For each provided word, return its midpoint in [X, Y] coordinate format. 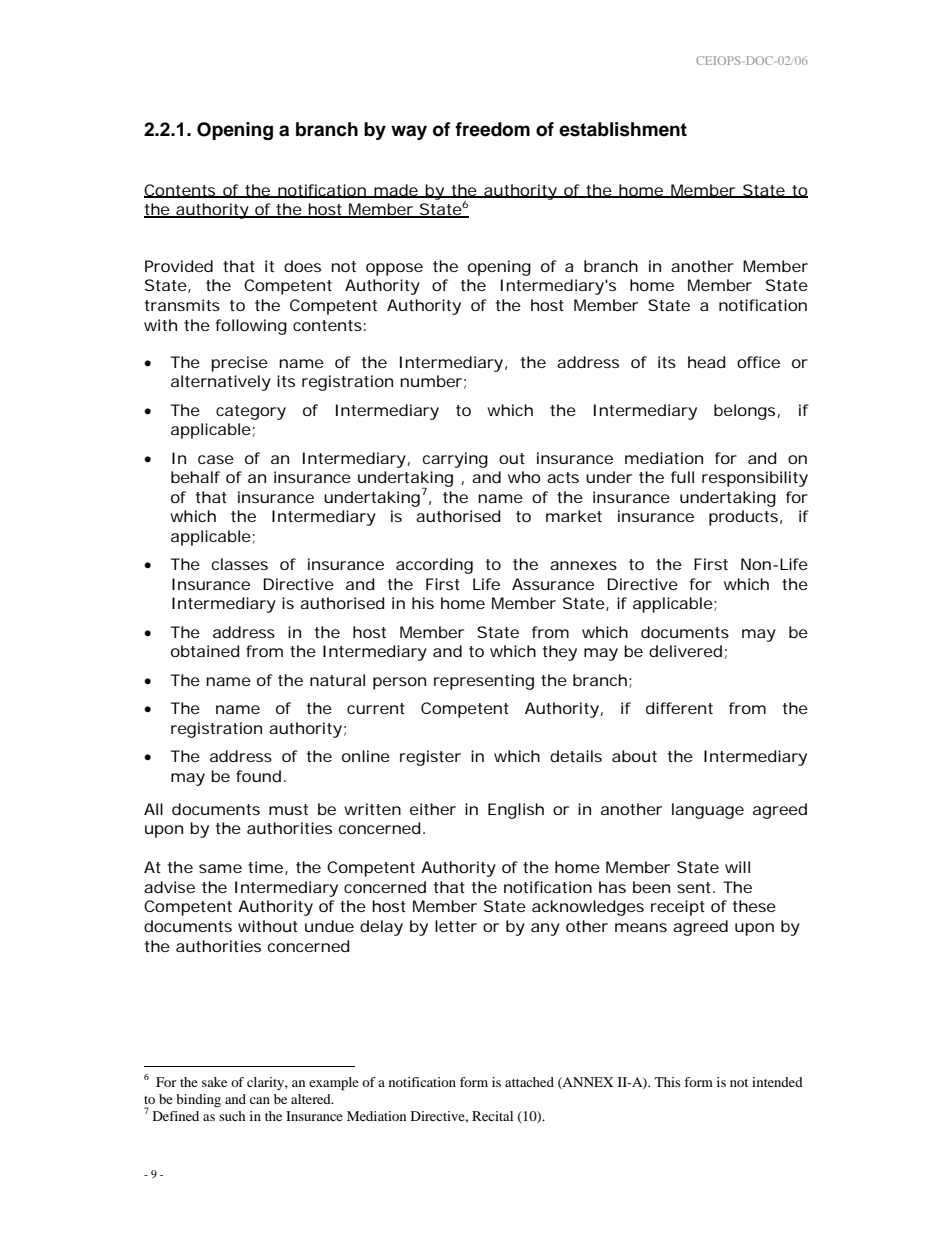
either [433, 809]
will [737, 867]
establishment [623, 129]
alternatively [221, 383]
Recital [492, 1116]
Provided [179, 266]
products [745, 518]
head [706, 362]
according [434, 566]
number [433, 382]
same [220, 868]
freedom [492, 129]
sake [214, 1082]
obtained [205, 651]
